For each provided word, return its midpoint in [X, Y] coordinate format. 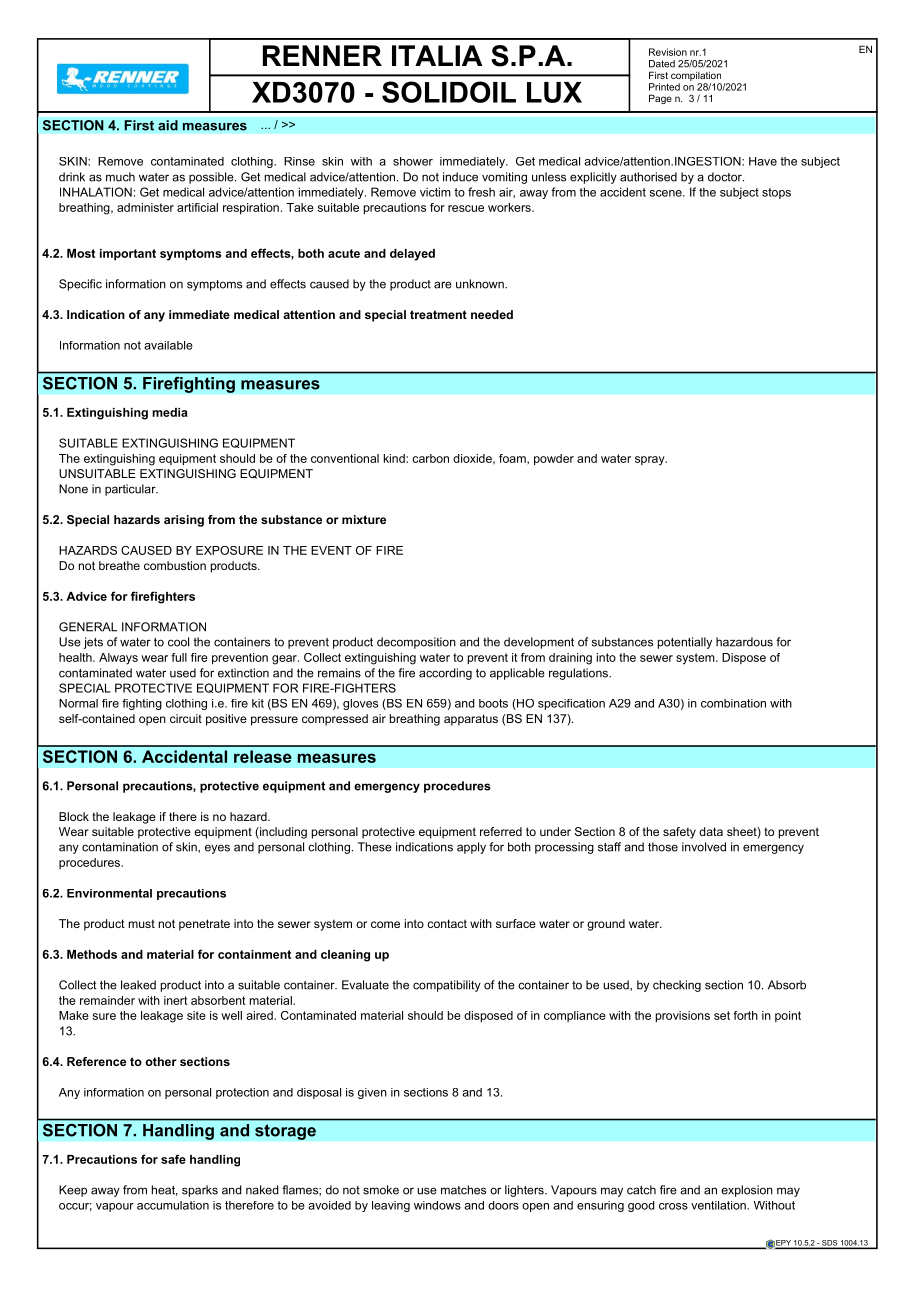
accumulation [173, 1205]
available [168, 345]
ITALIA [437, 55]
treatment [438, 314]
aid [168, 125]
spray [651, 461]
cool [178, 642]
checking [677, 986]
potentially [685, 643]
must [142, 924]
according [445, 674]
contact [447, 923]
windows [437, 1205]
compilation [696, 76]
